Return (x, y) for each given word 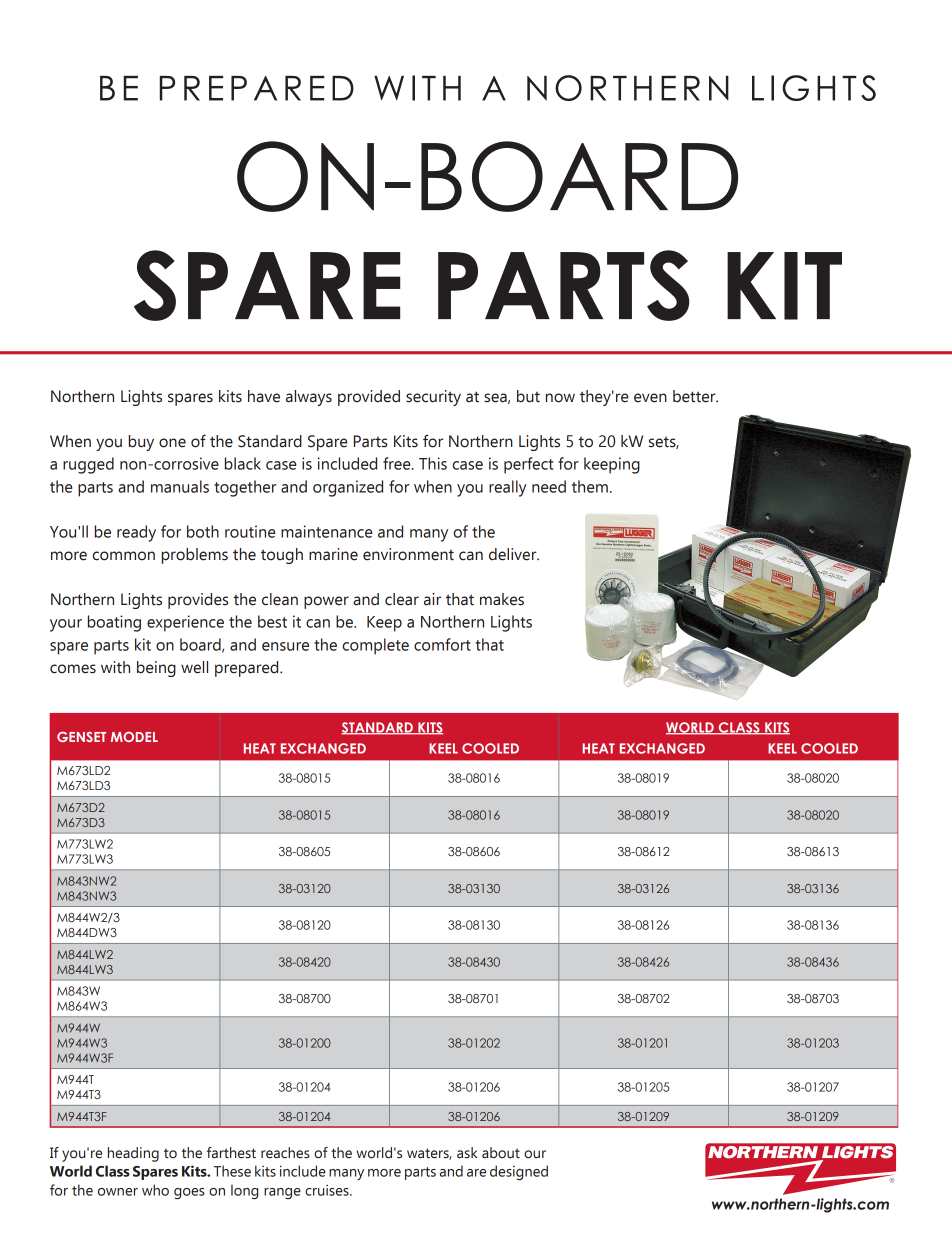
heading (133, 1154)
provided (369, 398)
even (650, 398)
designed (519, 1172)
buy (141, 443)
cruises (328, 1190)
